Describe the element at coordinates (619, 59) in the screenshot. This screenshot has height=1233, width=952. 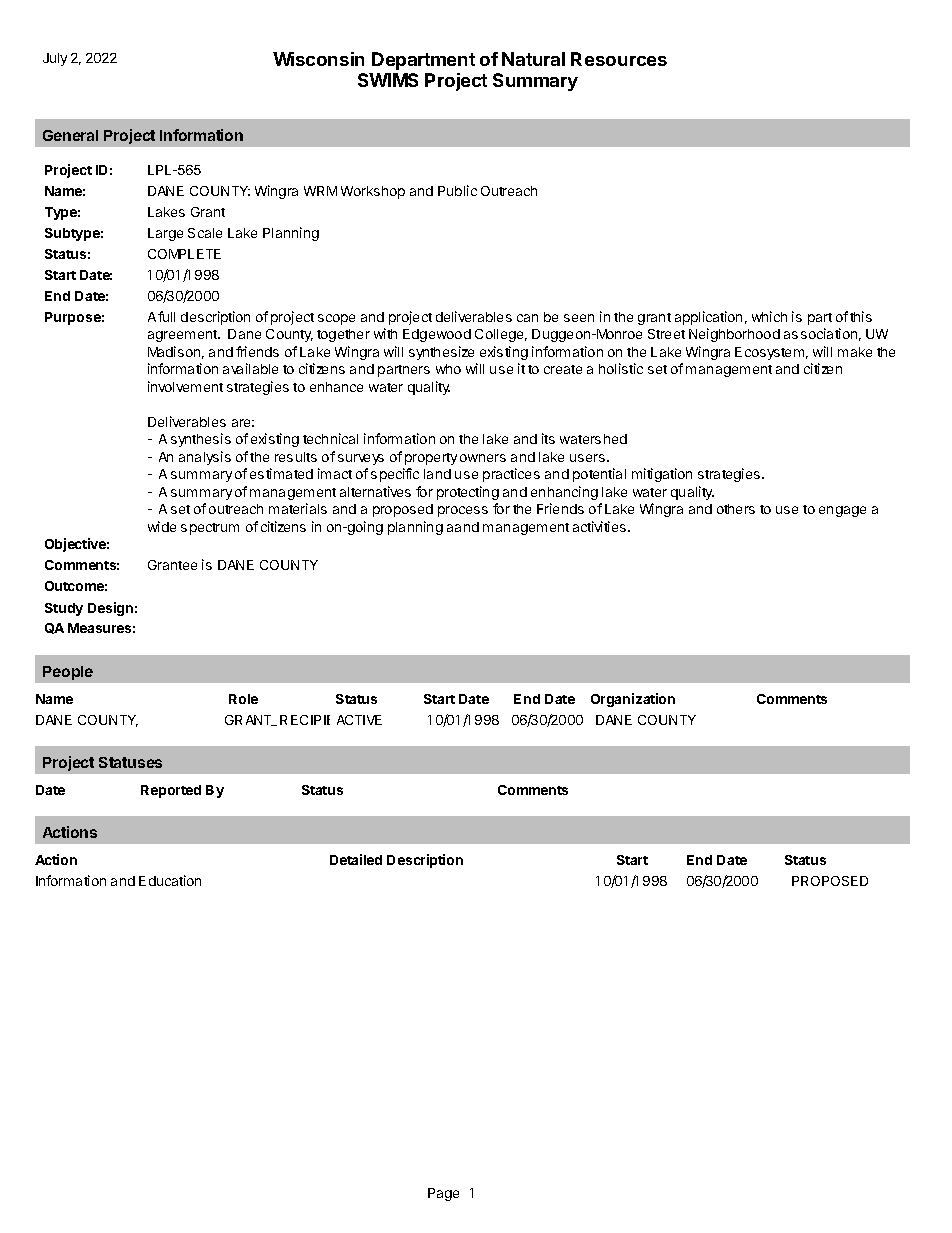
I see `Resources` at that location.
